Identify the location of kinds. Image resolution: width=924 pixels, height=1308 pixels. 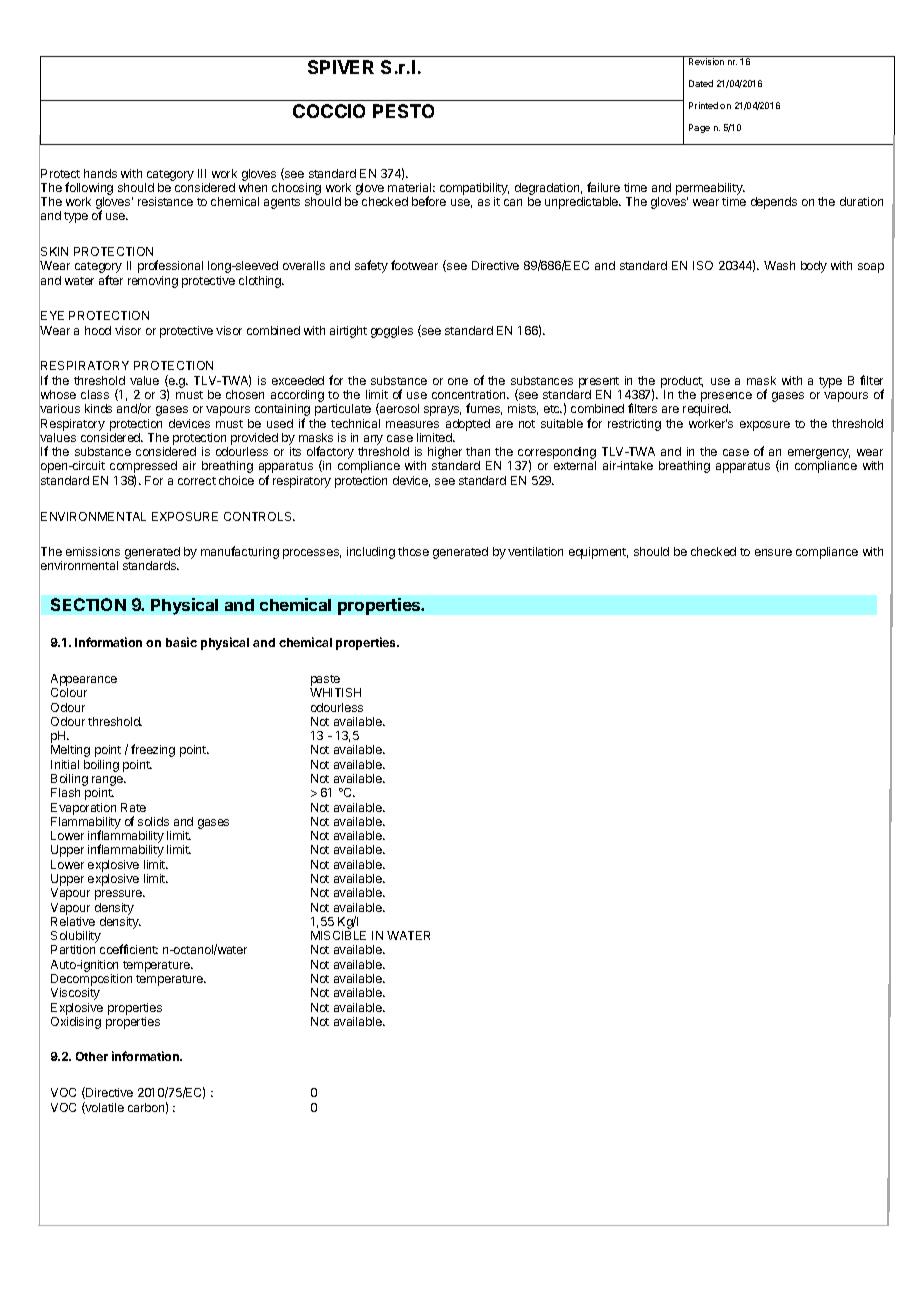
(98, 408).
